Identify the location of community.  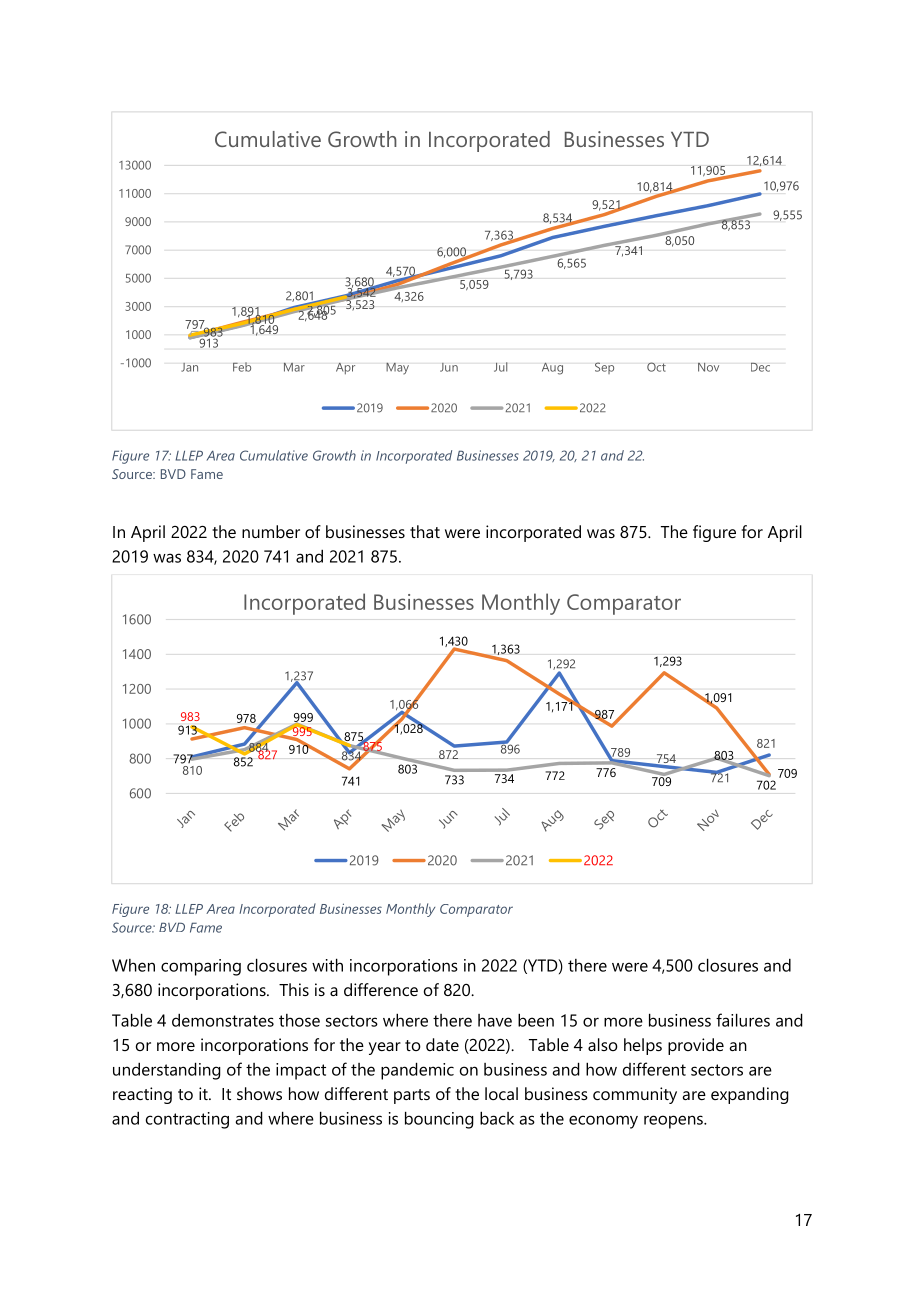
(635, 1095).
